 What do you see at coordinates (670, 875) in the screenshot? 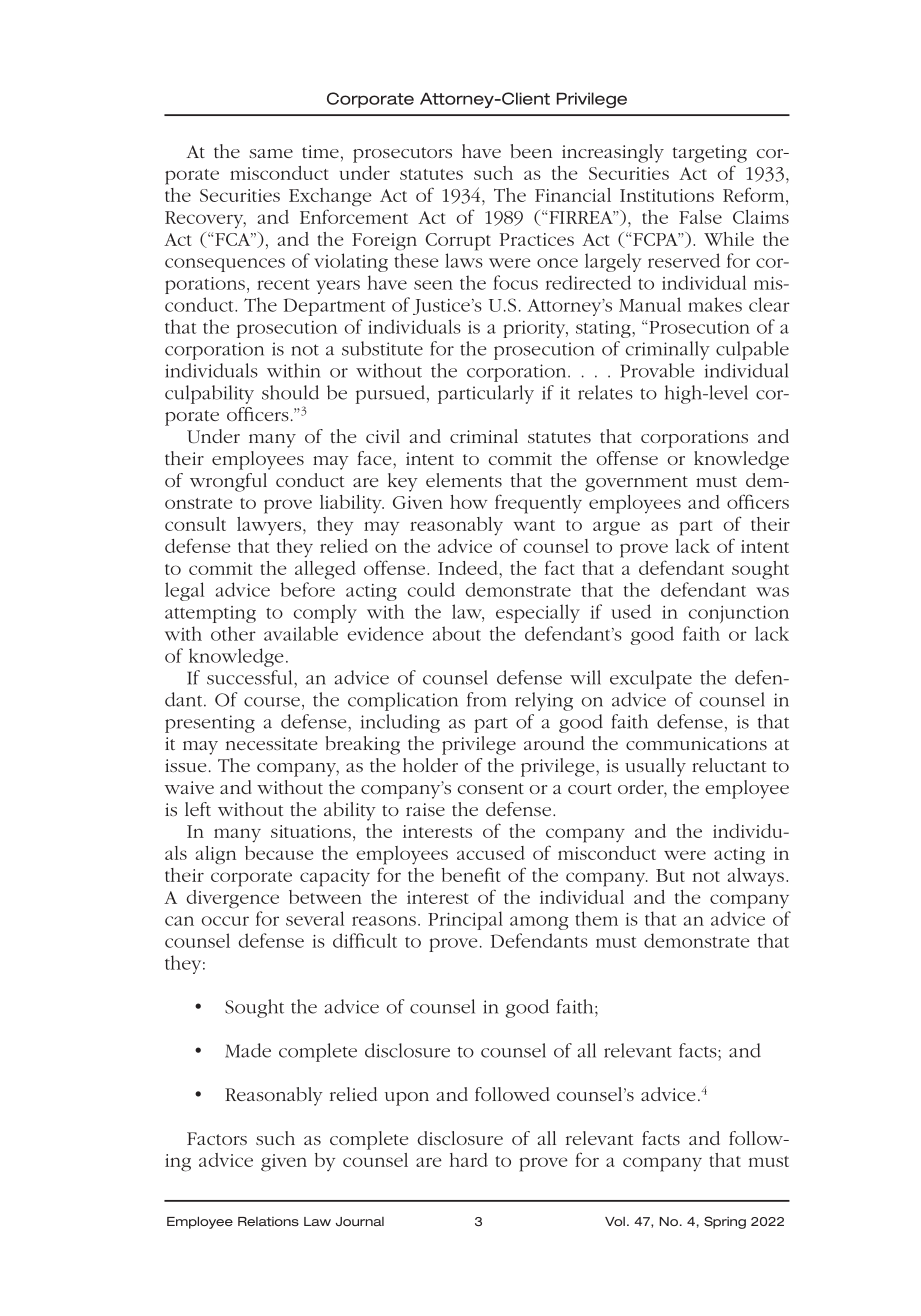
I see `But` at bounding box center [670, 875].
